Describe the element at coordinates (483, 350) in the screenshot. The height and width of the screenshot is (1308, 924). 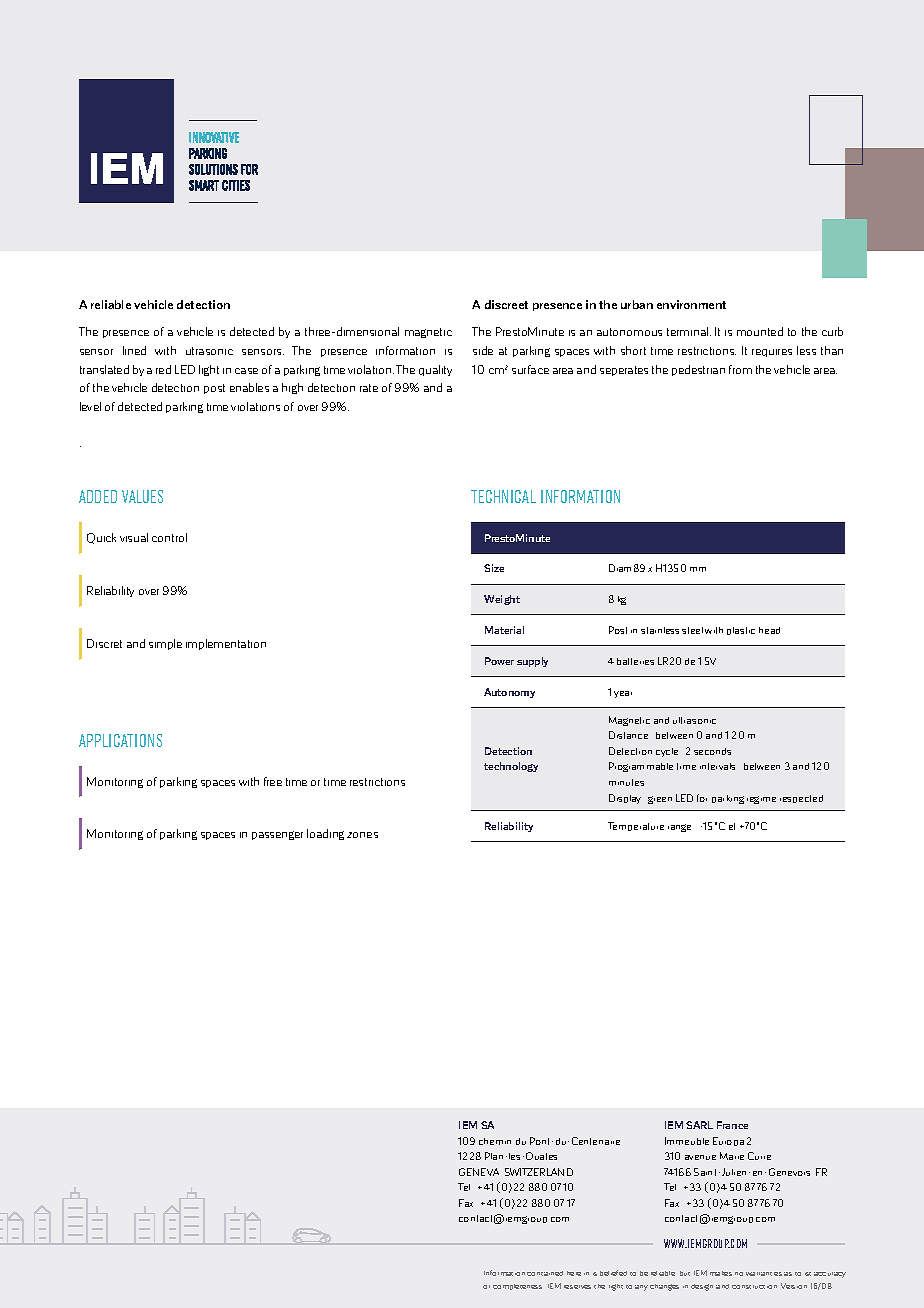
I see `side` at that location.
